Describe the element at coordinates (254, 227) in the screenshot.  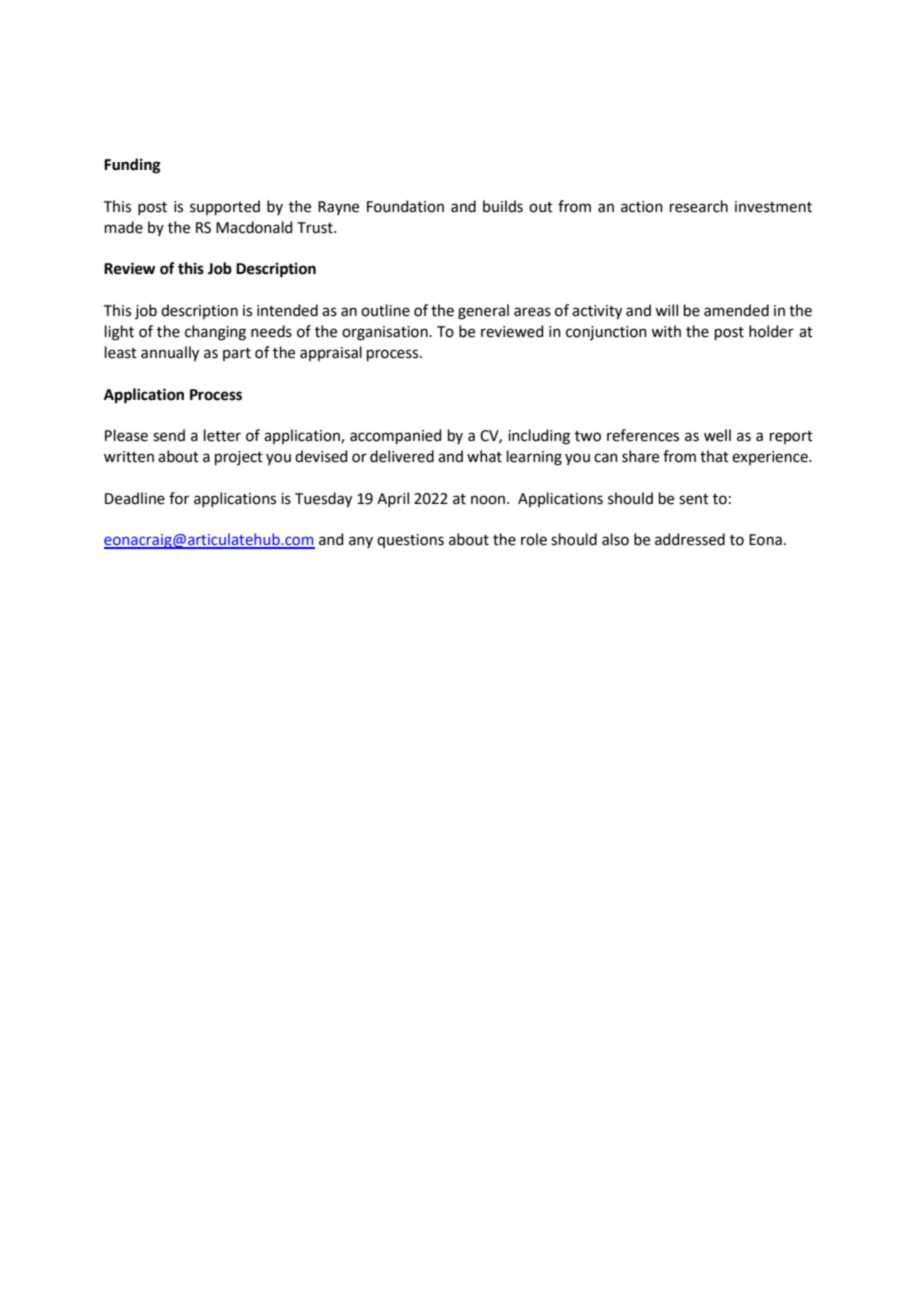
I see `Macdonald` at that location.
